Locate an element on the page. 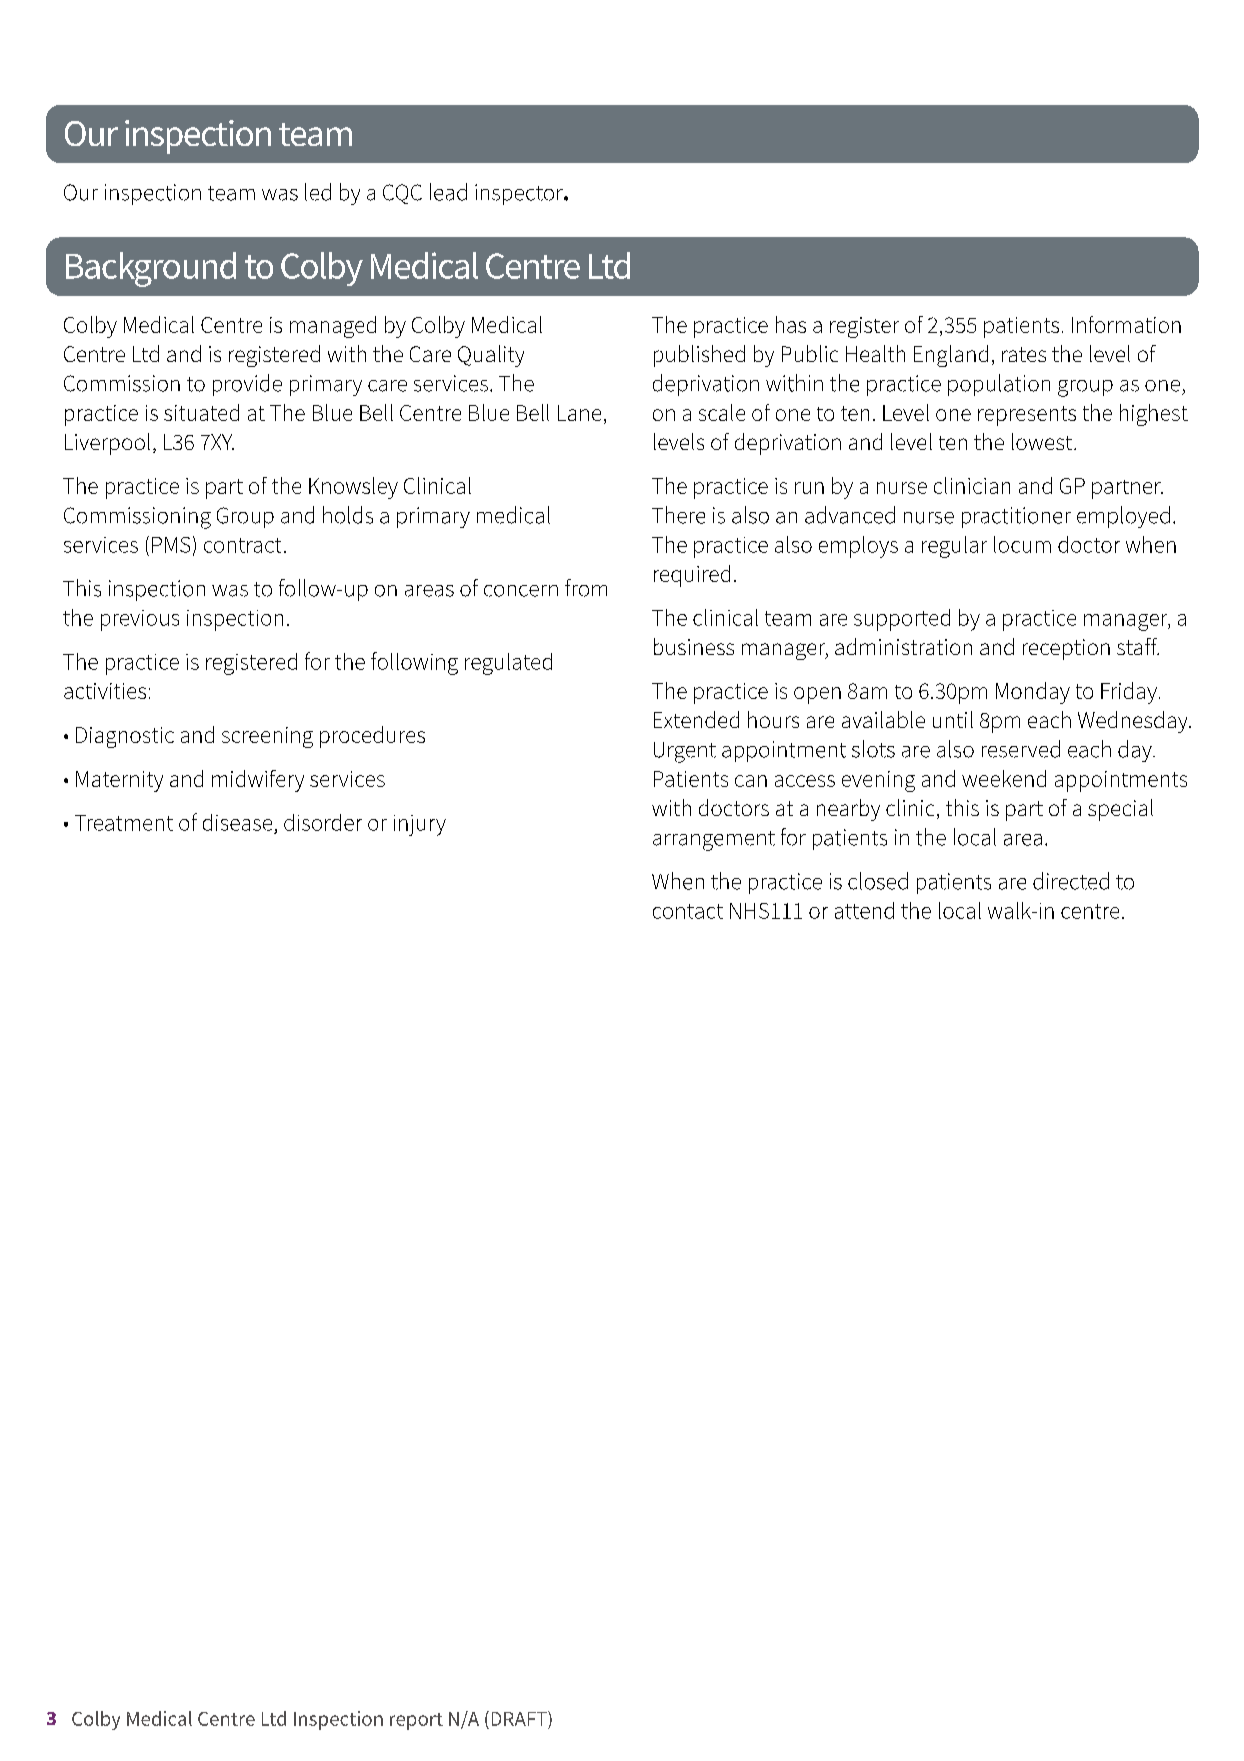  disease is located at coordinates (237, 822).
